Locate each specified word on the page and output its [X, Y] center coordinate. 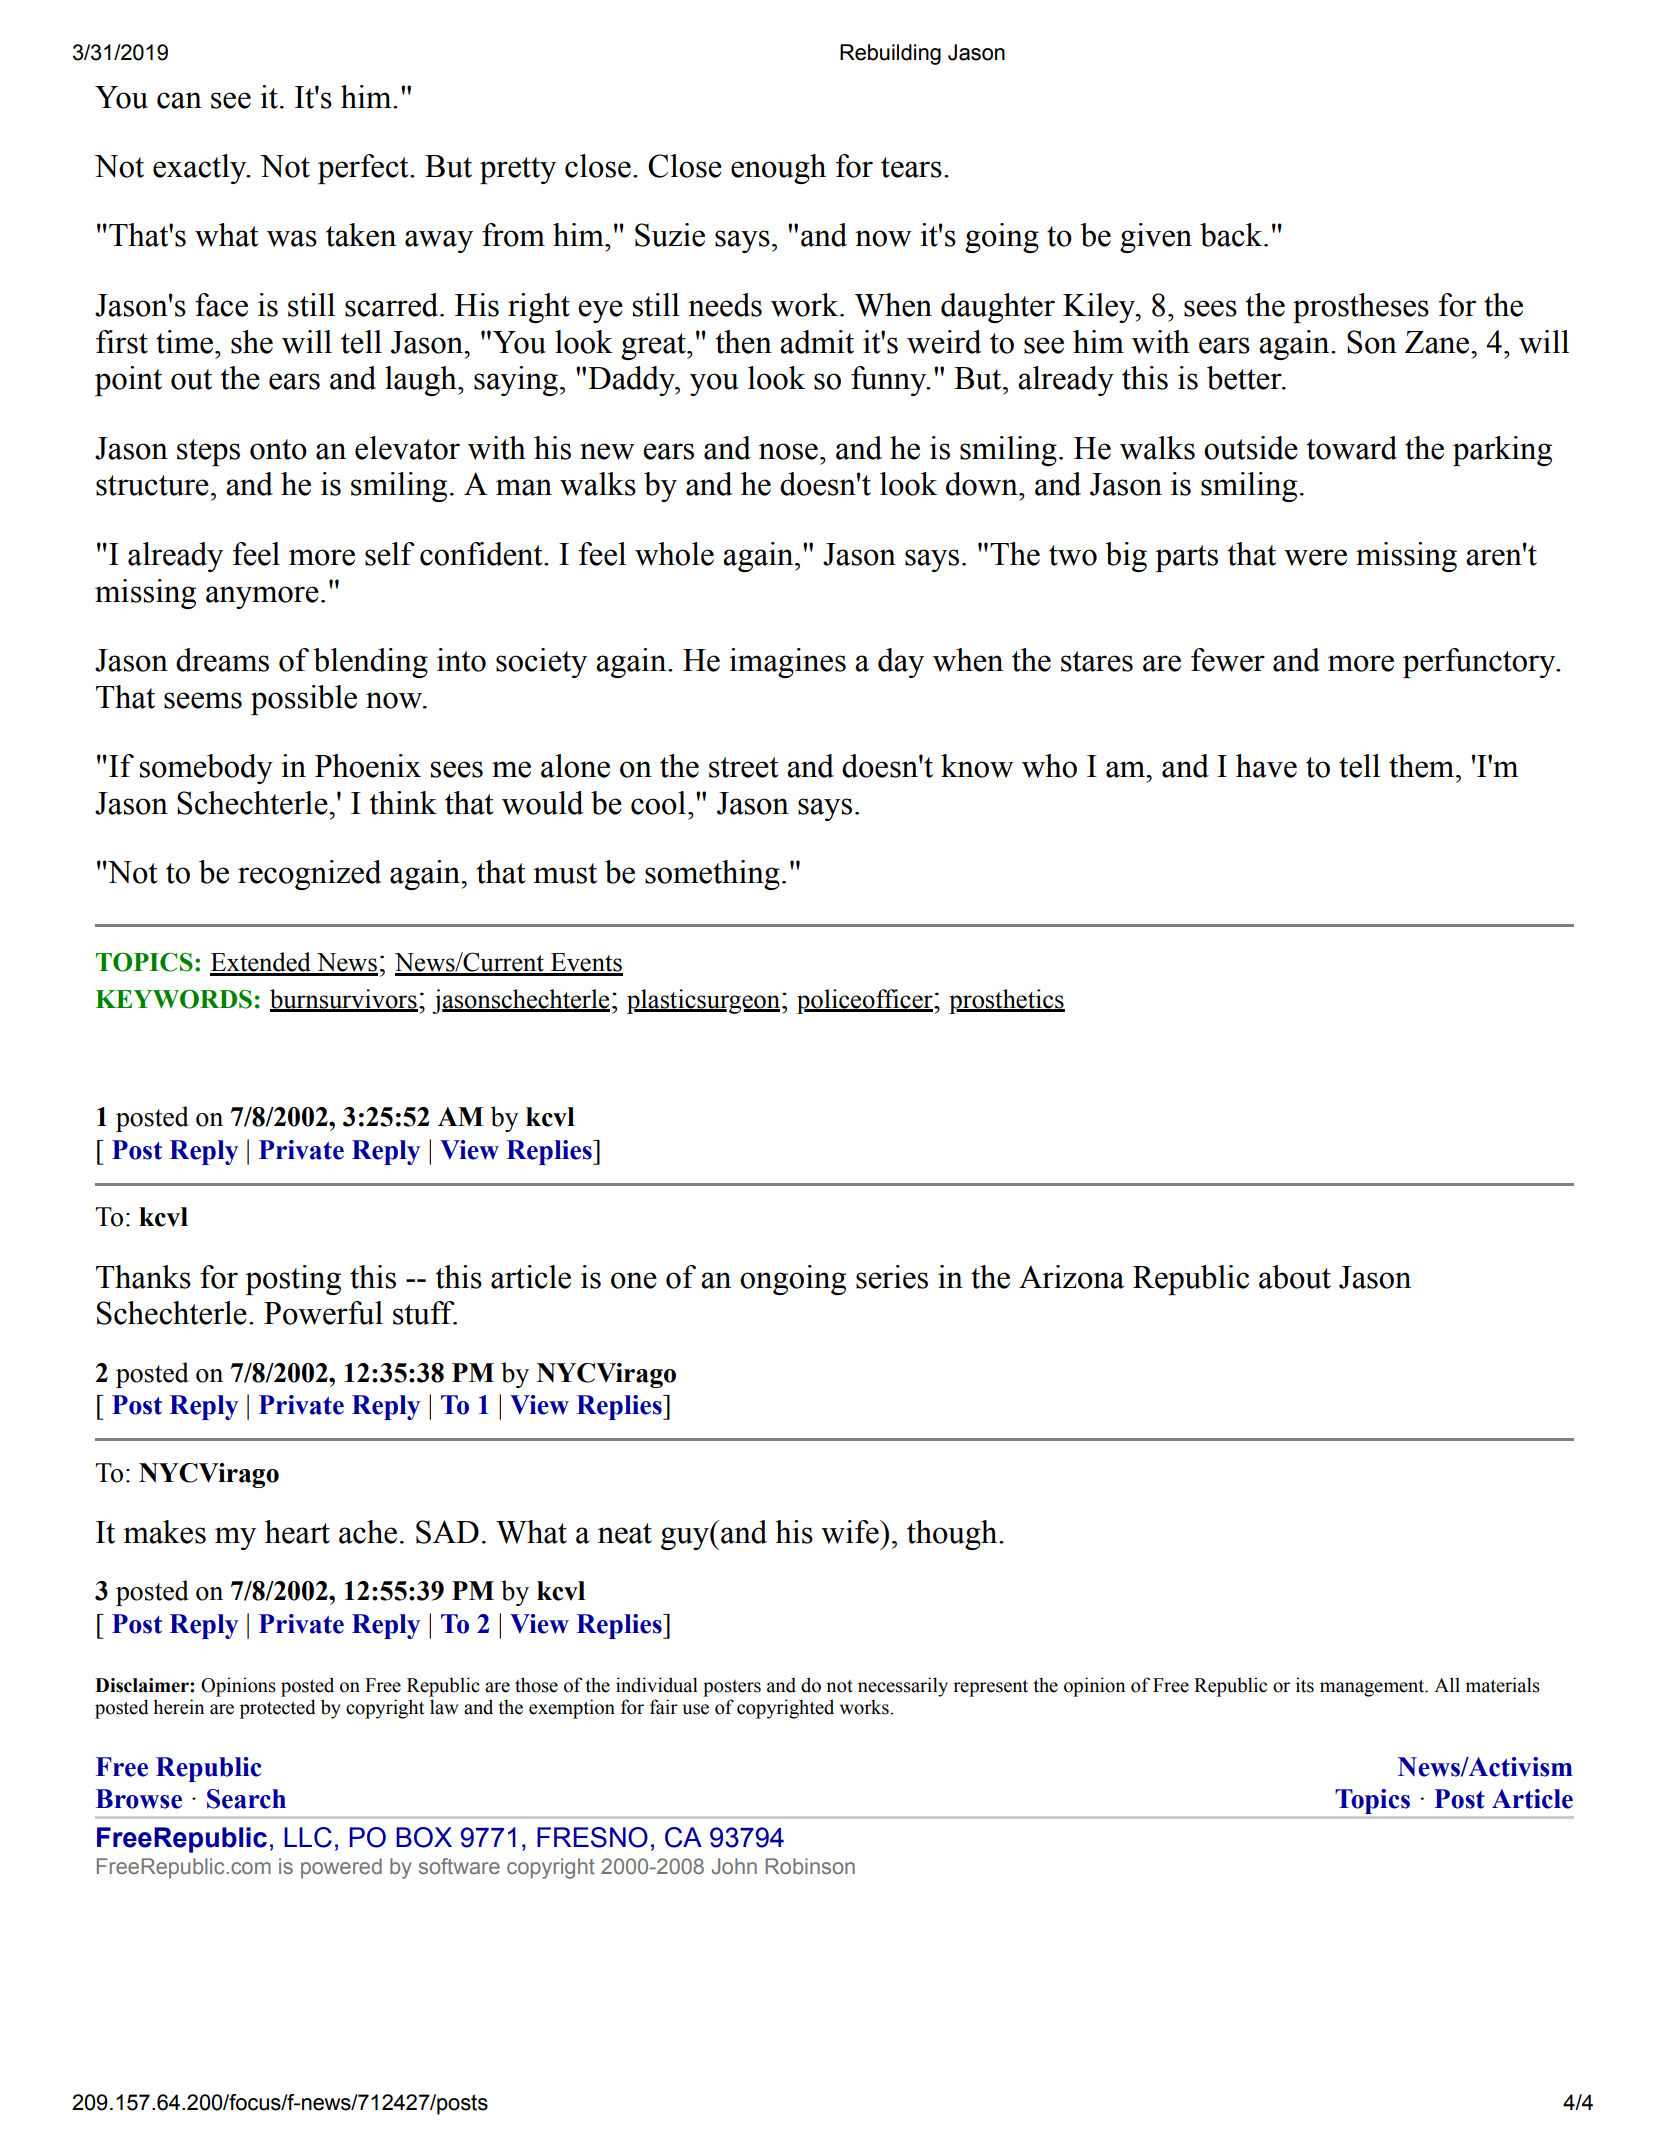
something [712, 875]
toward [1352, 448]
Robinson [810, 1866]
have [1266, 766]
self [390, 554]
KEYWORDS [174, 999]
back [1232, 235]
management [1373, 1688]
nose [788, 451]
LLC [308, 1837]
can [179, 100]
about [1295, 1277]
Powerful [323, 1313]
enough [778, 169]
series [892, 1277]
